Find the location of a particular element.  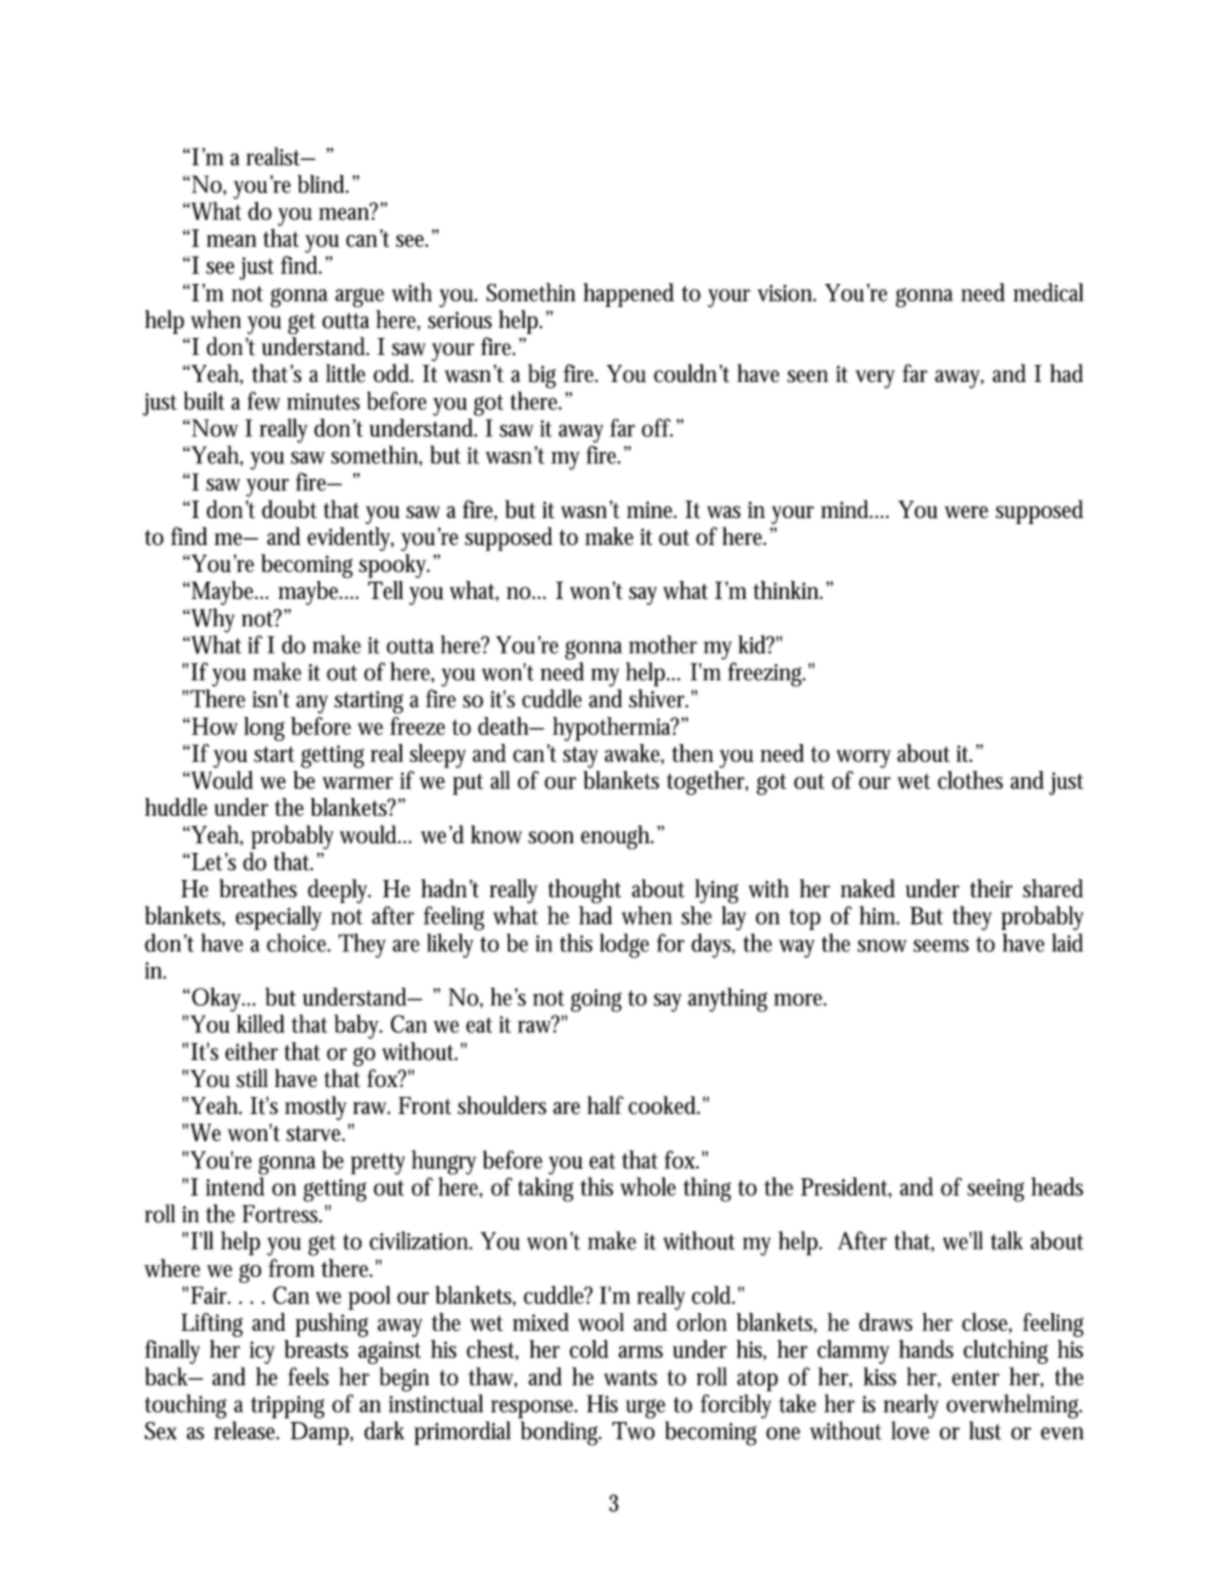

their is located at coordinates (991, 888).
